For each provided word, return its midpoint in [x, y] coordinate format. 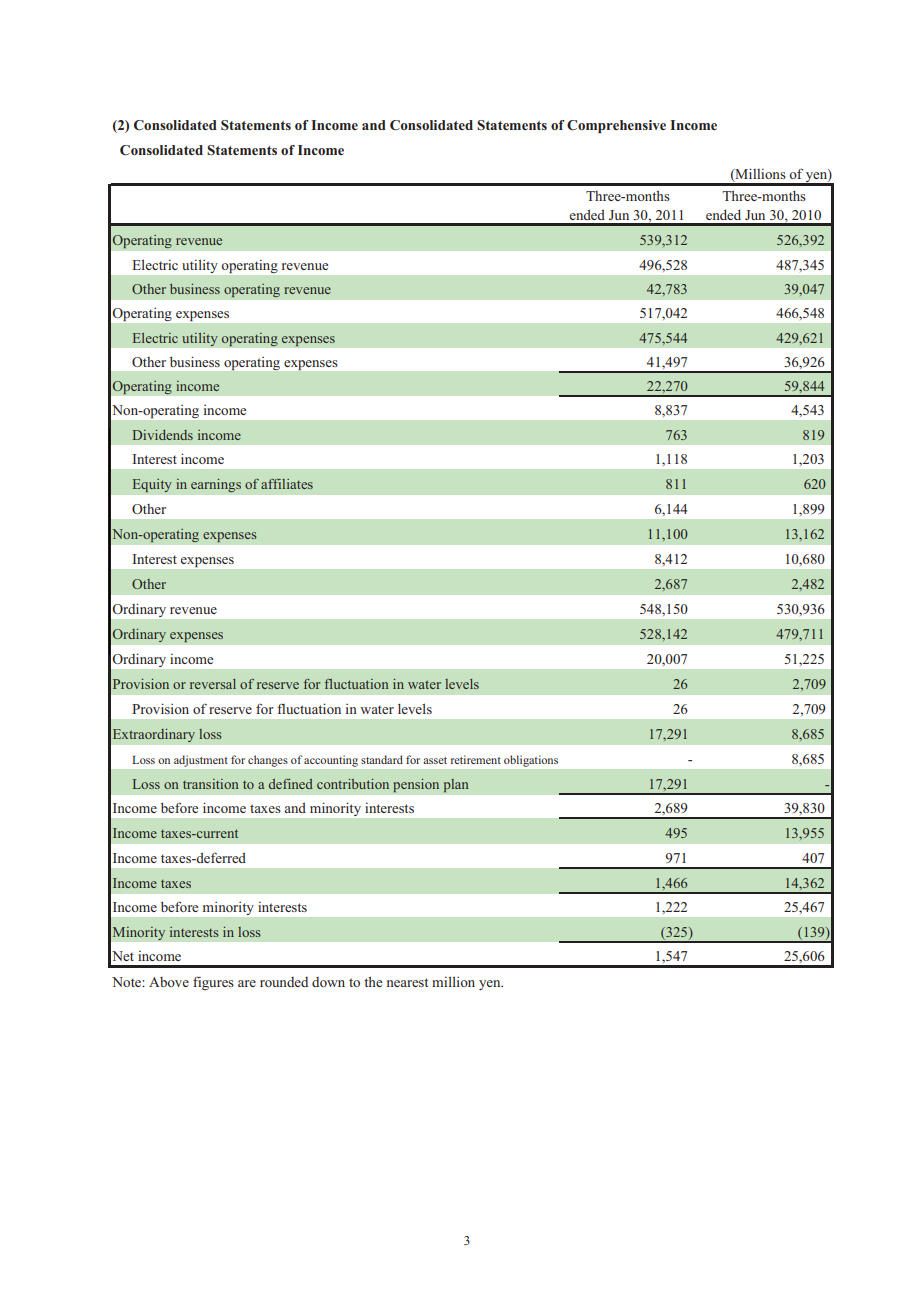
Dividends [163, 435]
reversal [213, 684]
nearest [407, 982]
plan [456, 785]
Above [169, 982]
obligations [531, 761]
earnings [216, 485]
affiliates [287, 484]
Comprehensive [616, 127]
